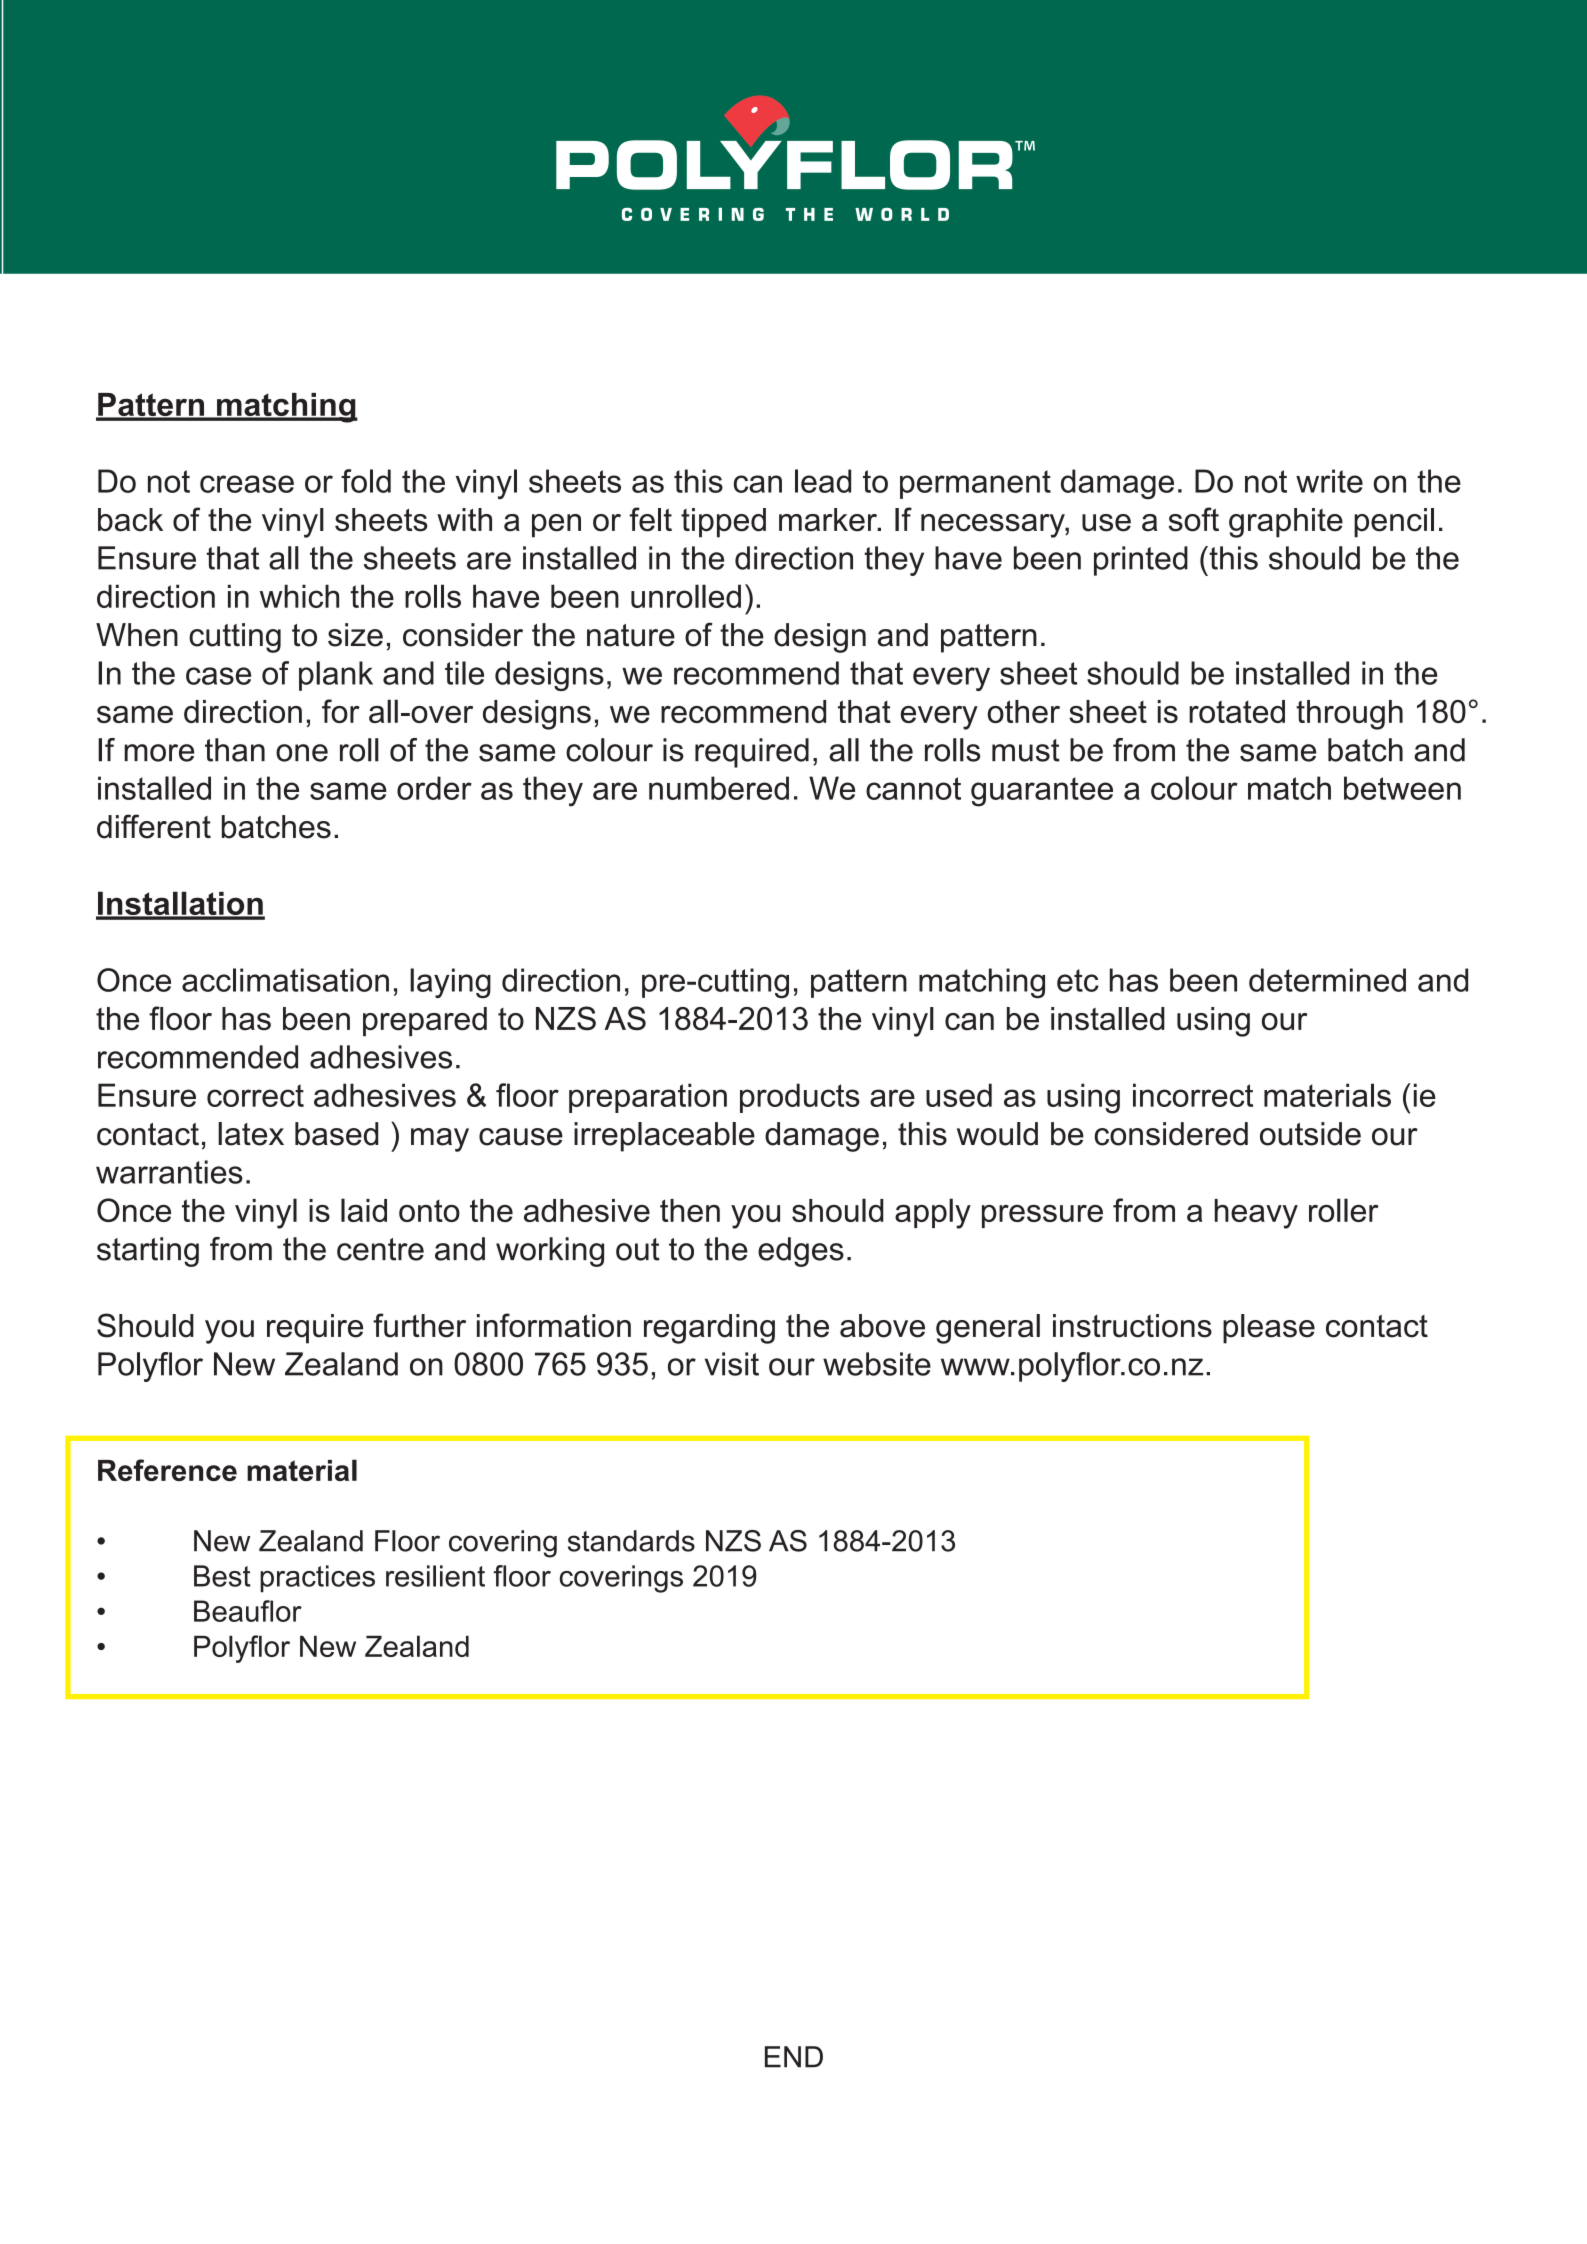 This page has height=2244, width=1587. I want to click on one, so click(302, 753).
